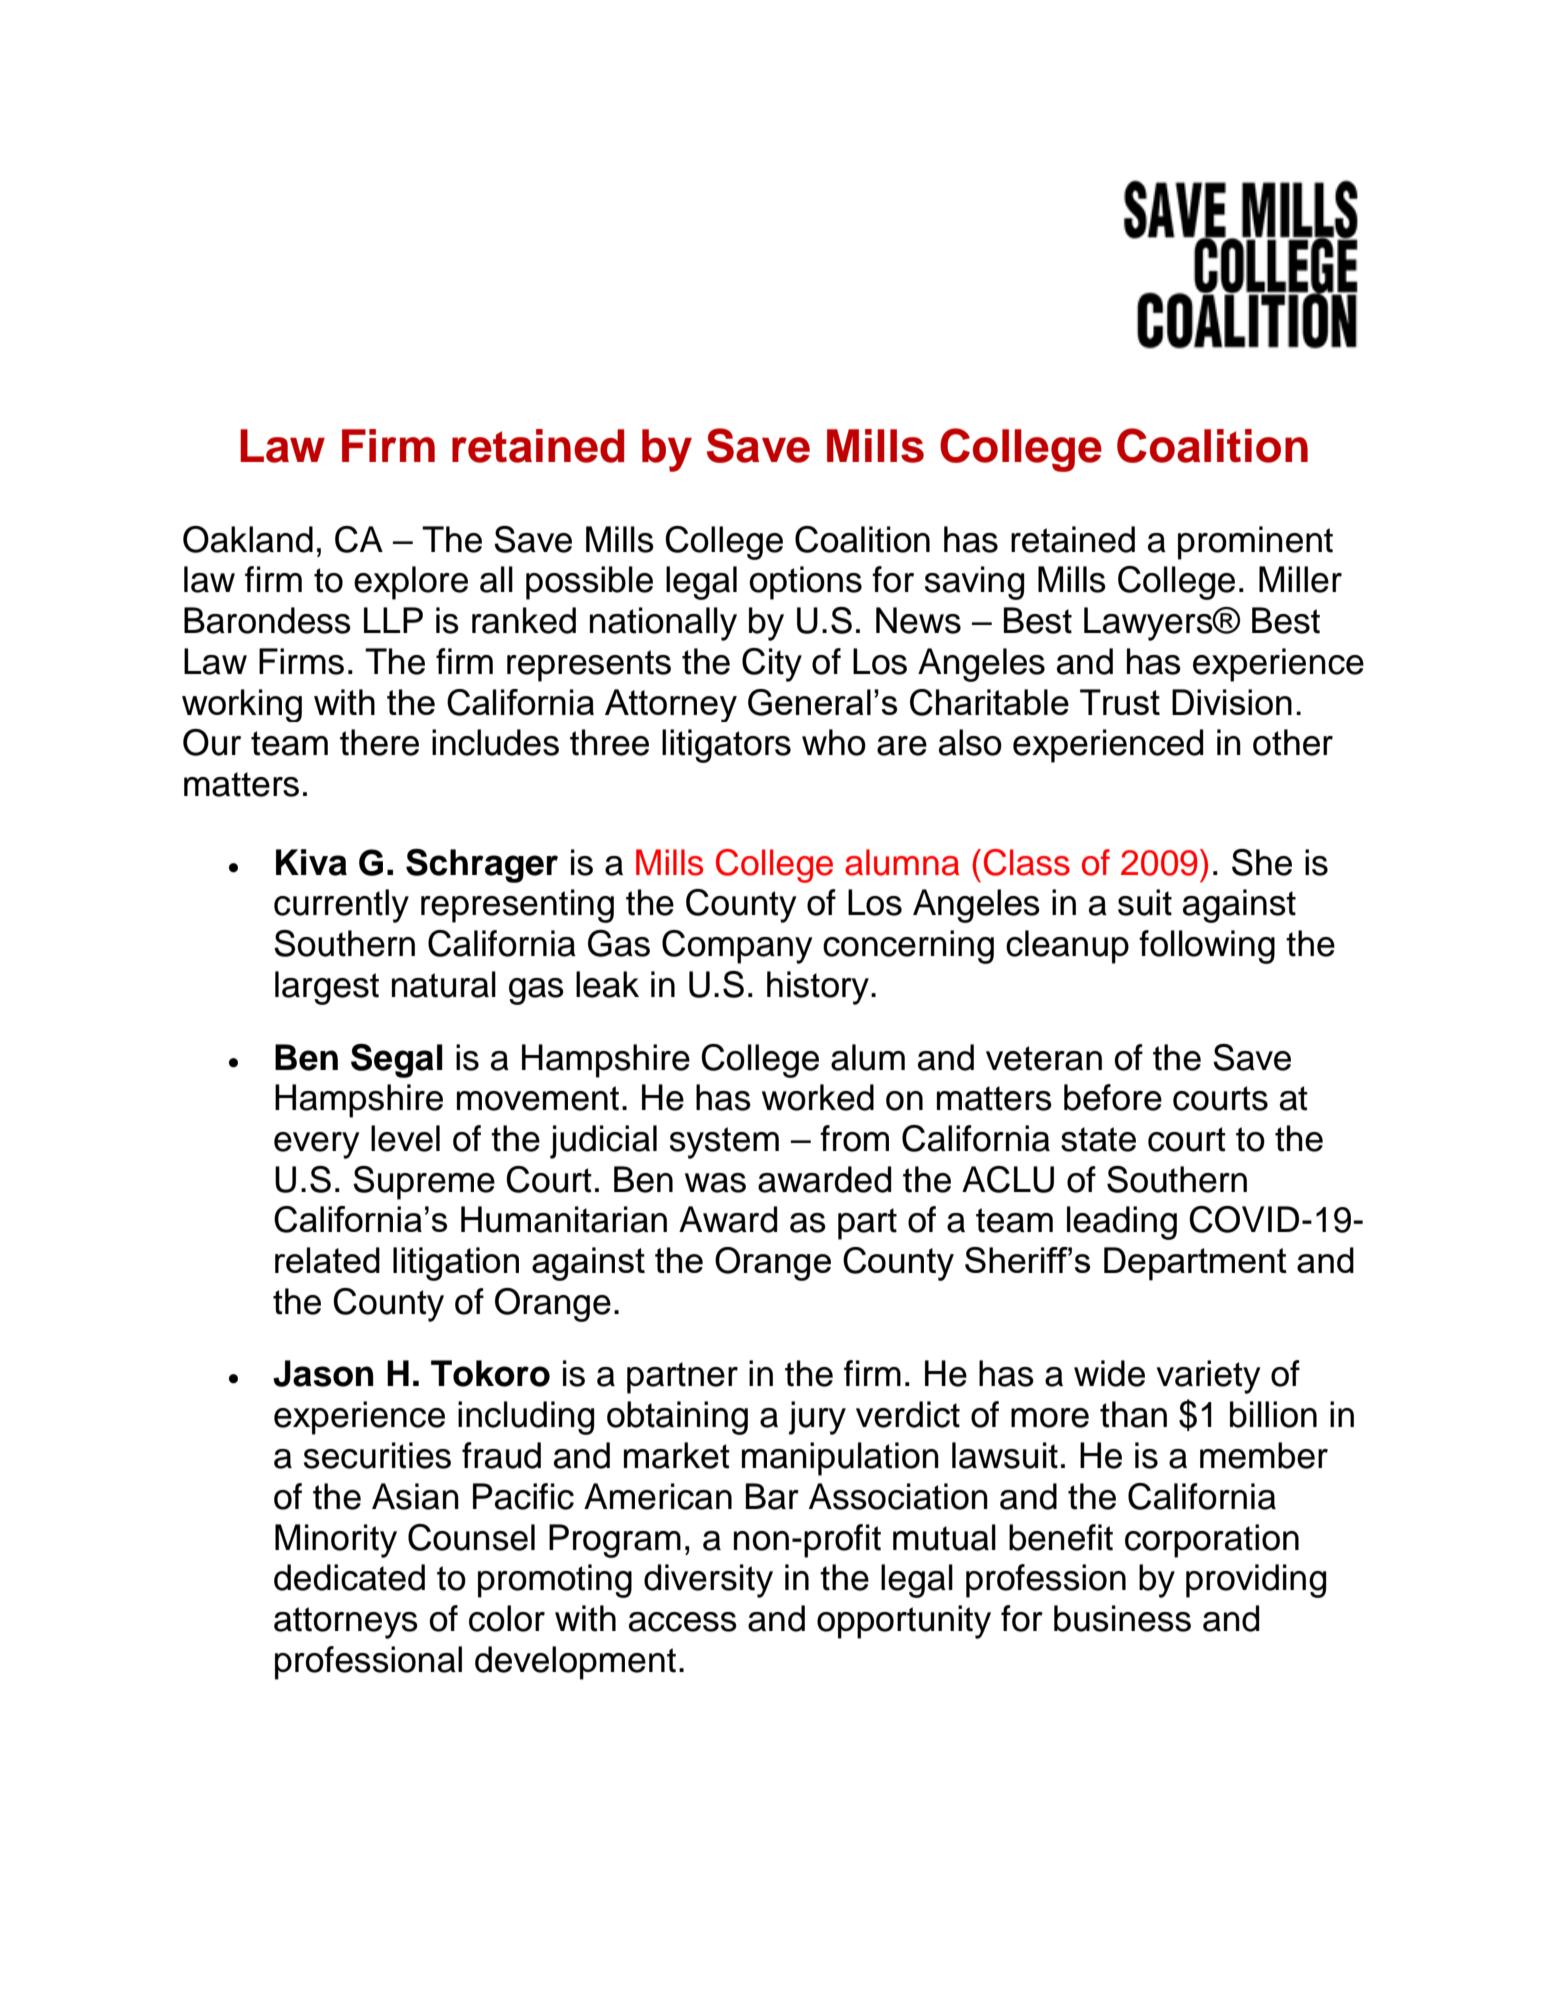  Describe the element at coordinates (349, 1577) in the screenshot. I see `dedicated` at that location.
